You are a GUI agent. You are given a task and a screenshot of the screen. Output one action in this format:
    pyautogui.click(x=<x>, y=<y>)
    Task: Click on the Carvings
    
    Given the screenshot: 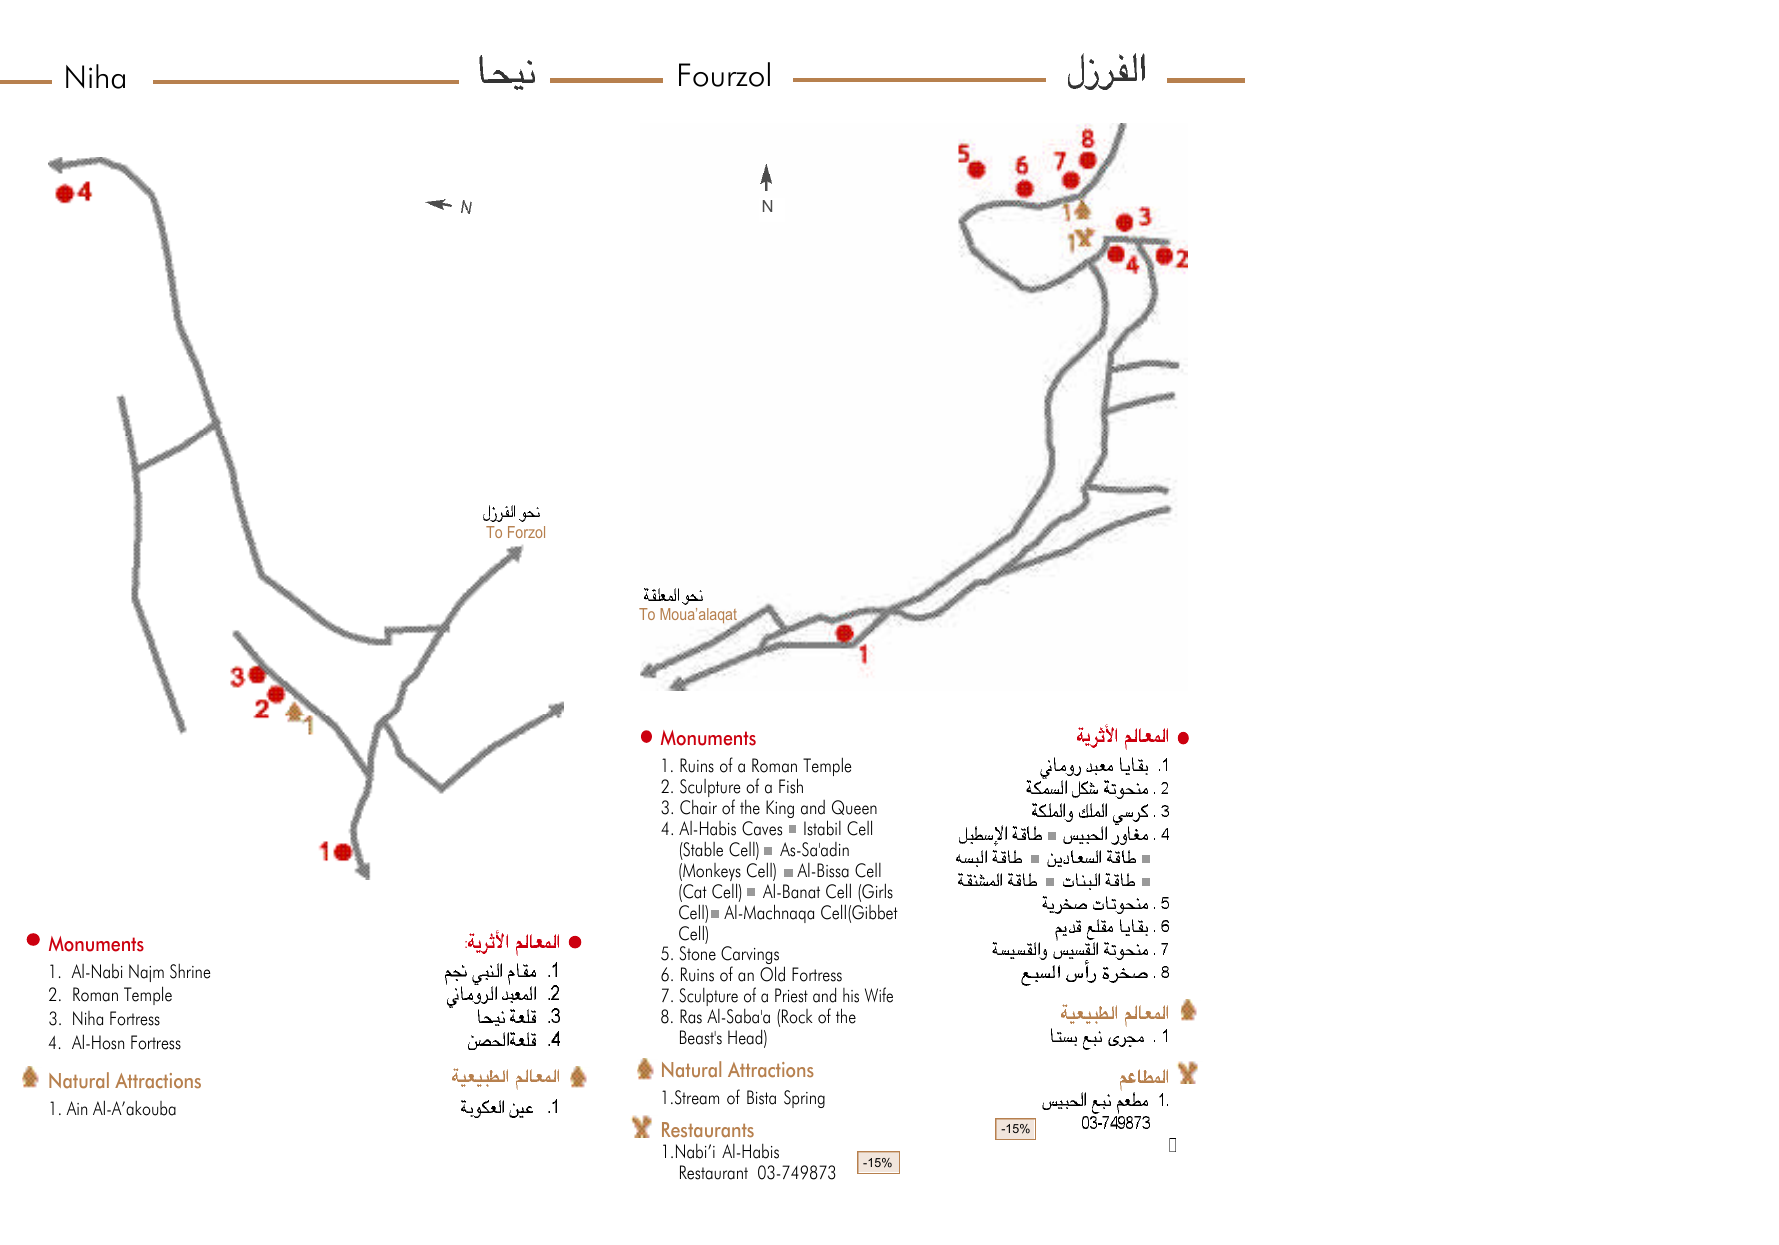 What is the action you would take?
    pyautogui.click(x=750, y=957)
